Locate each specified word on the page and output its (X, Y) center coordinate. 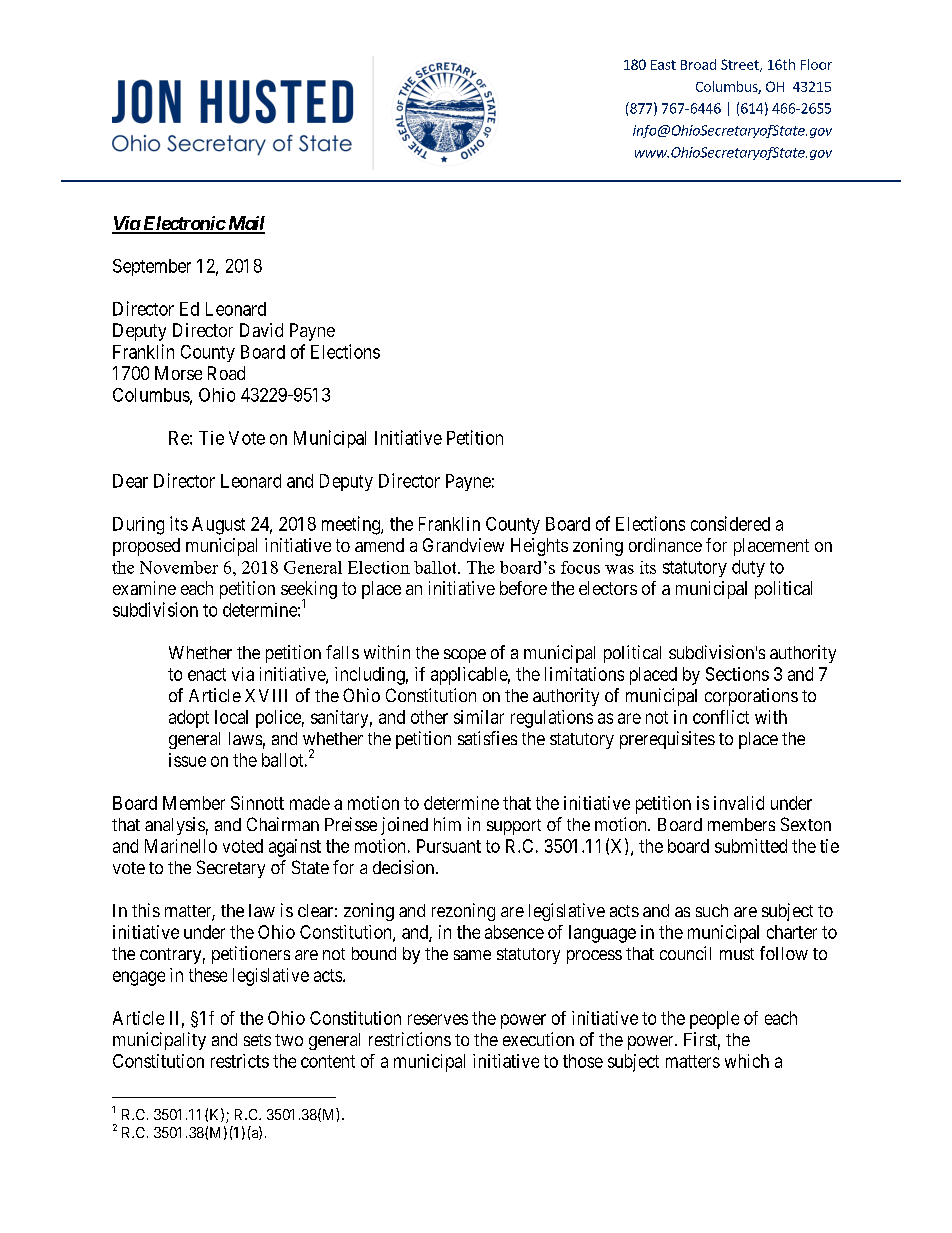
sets (257, 1040)
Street (741, 65)
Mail (245, 224)
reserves (438, 1019)
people (714, 1020)
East (663, 65)
